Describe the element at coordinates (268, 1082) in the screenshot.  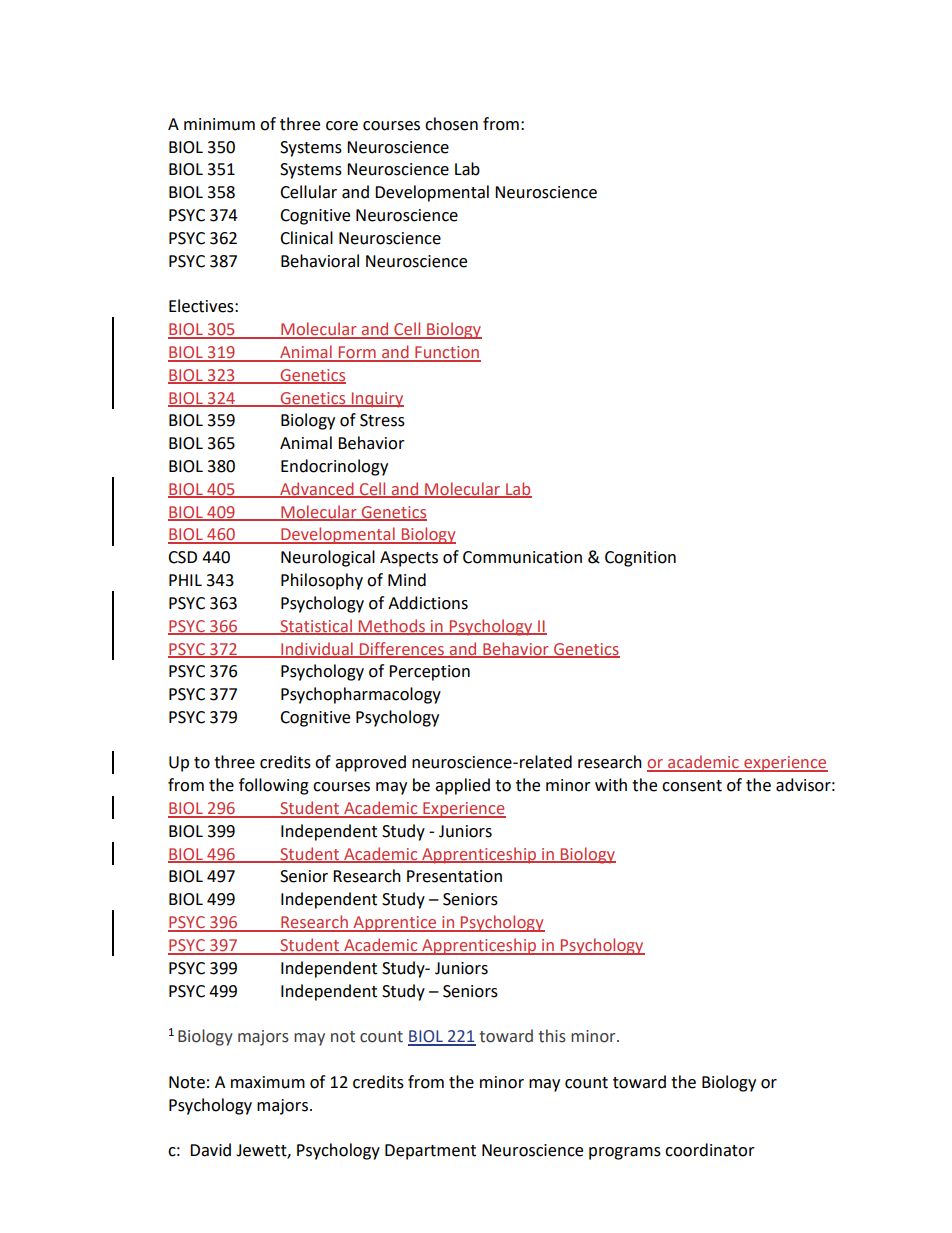
I see `maximum` at that location.
